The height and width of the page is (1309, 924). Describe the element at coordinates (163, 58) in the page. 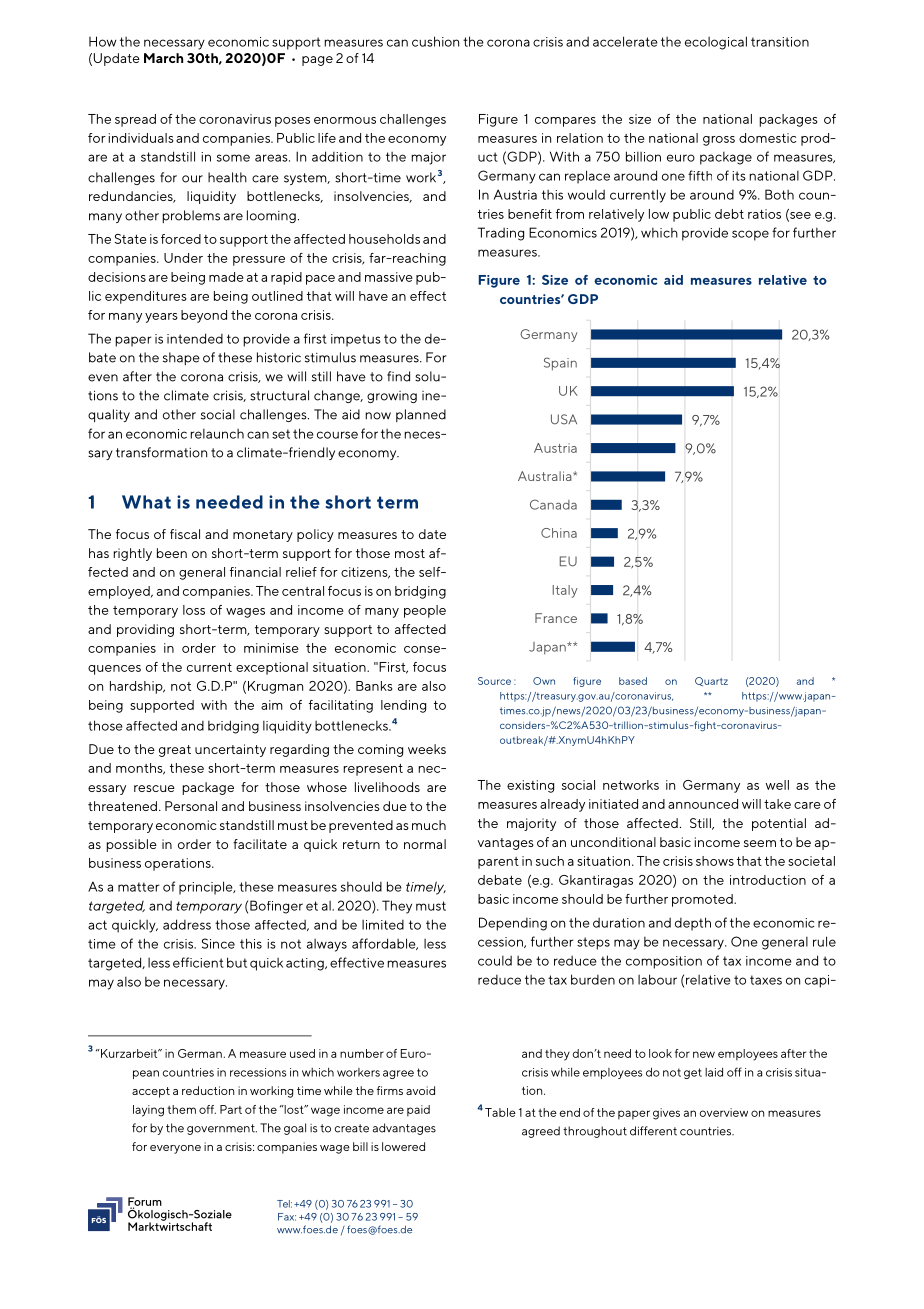

I see `March` at that location.
